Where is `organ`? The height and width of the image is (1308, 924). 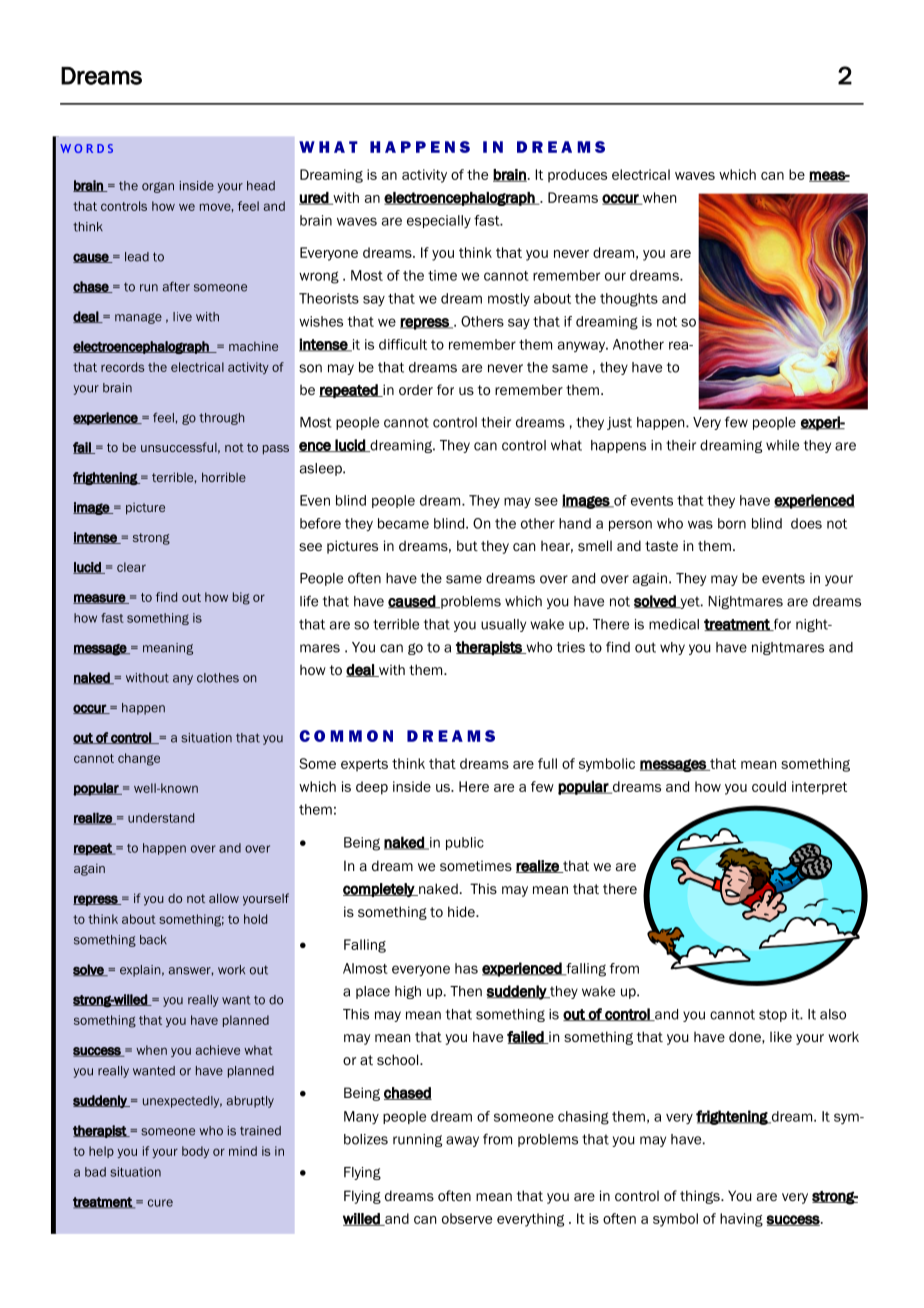
organ is located at coordinates (158, 187).
